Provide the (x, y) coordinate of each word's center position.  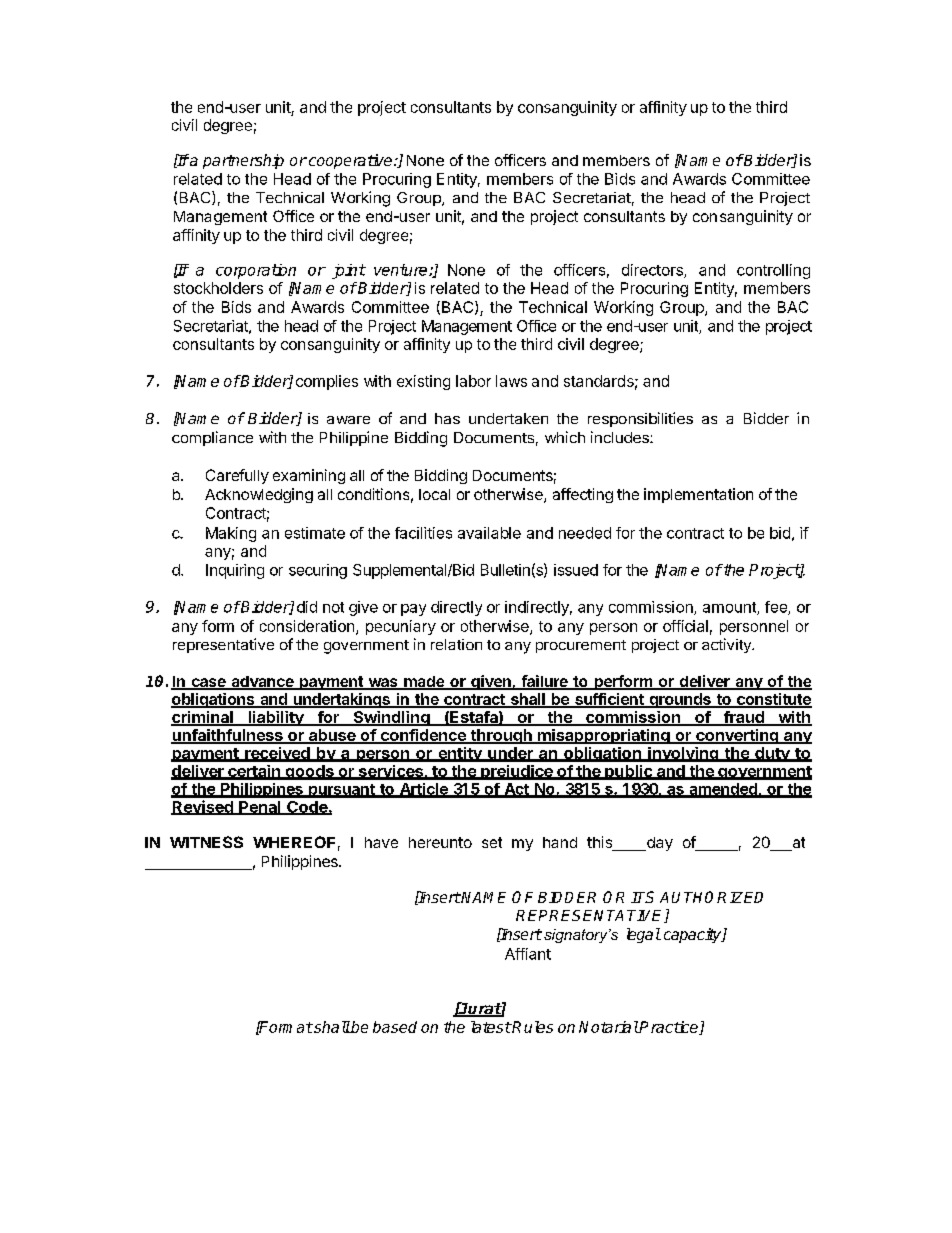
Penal (260, 808)
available (489, 533)
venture (402, 270)
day (659, 844)
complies (327, 382)
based (395, 1027)
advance (262, 683)
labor (473, 381)
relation (456, 644)
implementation (698, 495)
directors (653, 271)
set (492, 842)
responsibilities (640, 419)
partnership (243, 161)
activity (727, 645)
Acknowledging (259, 495)
